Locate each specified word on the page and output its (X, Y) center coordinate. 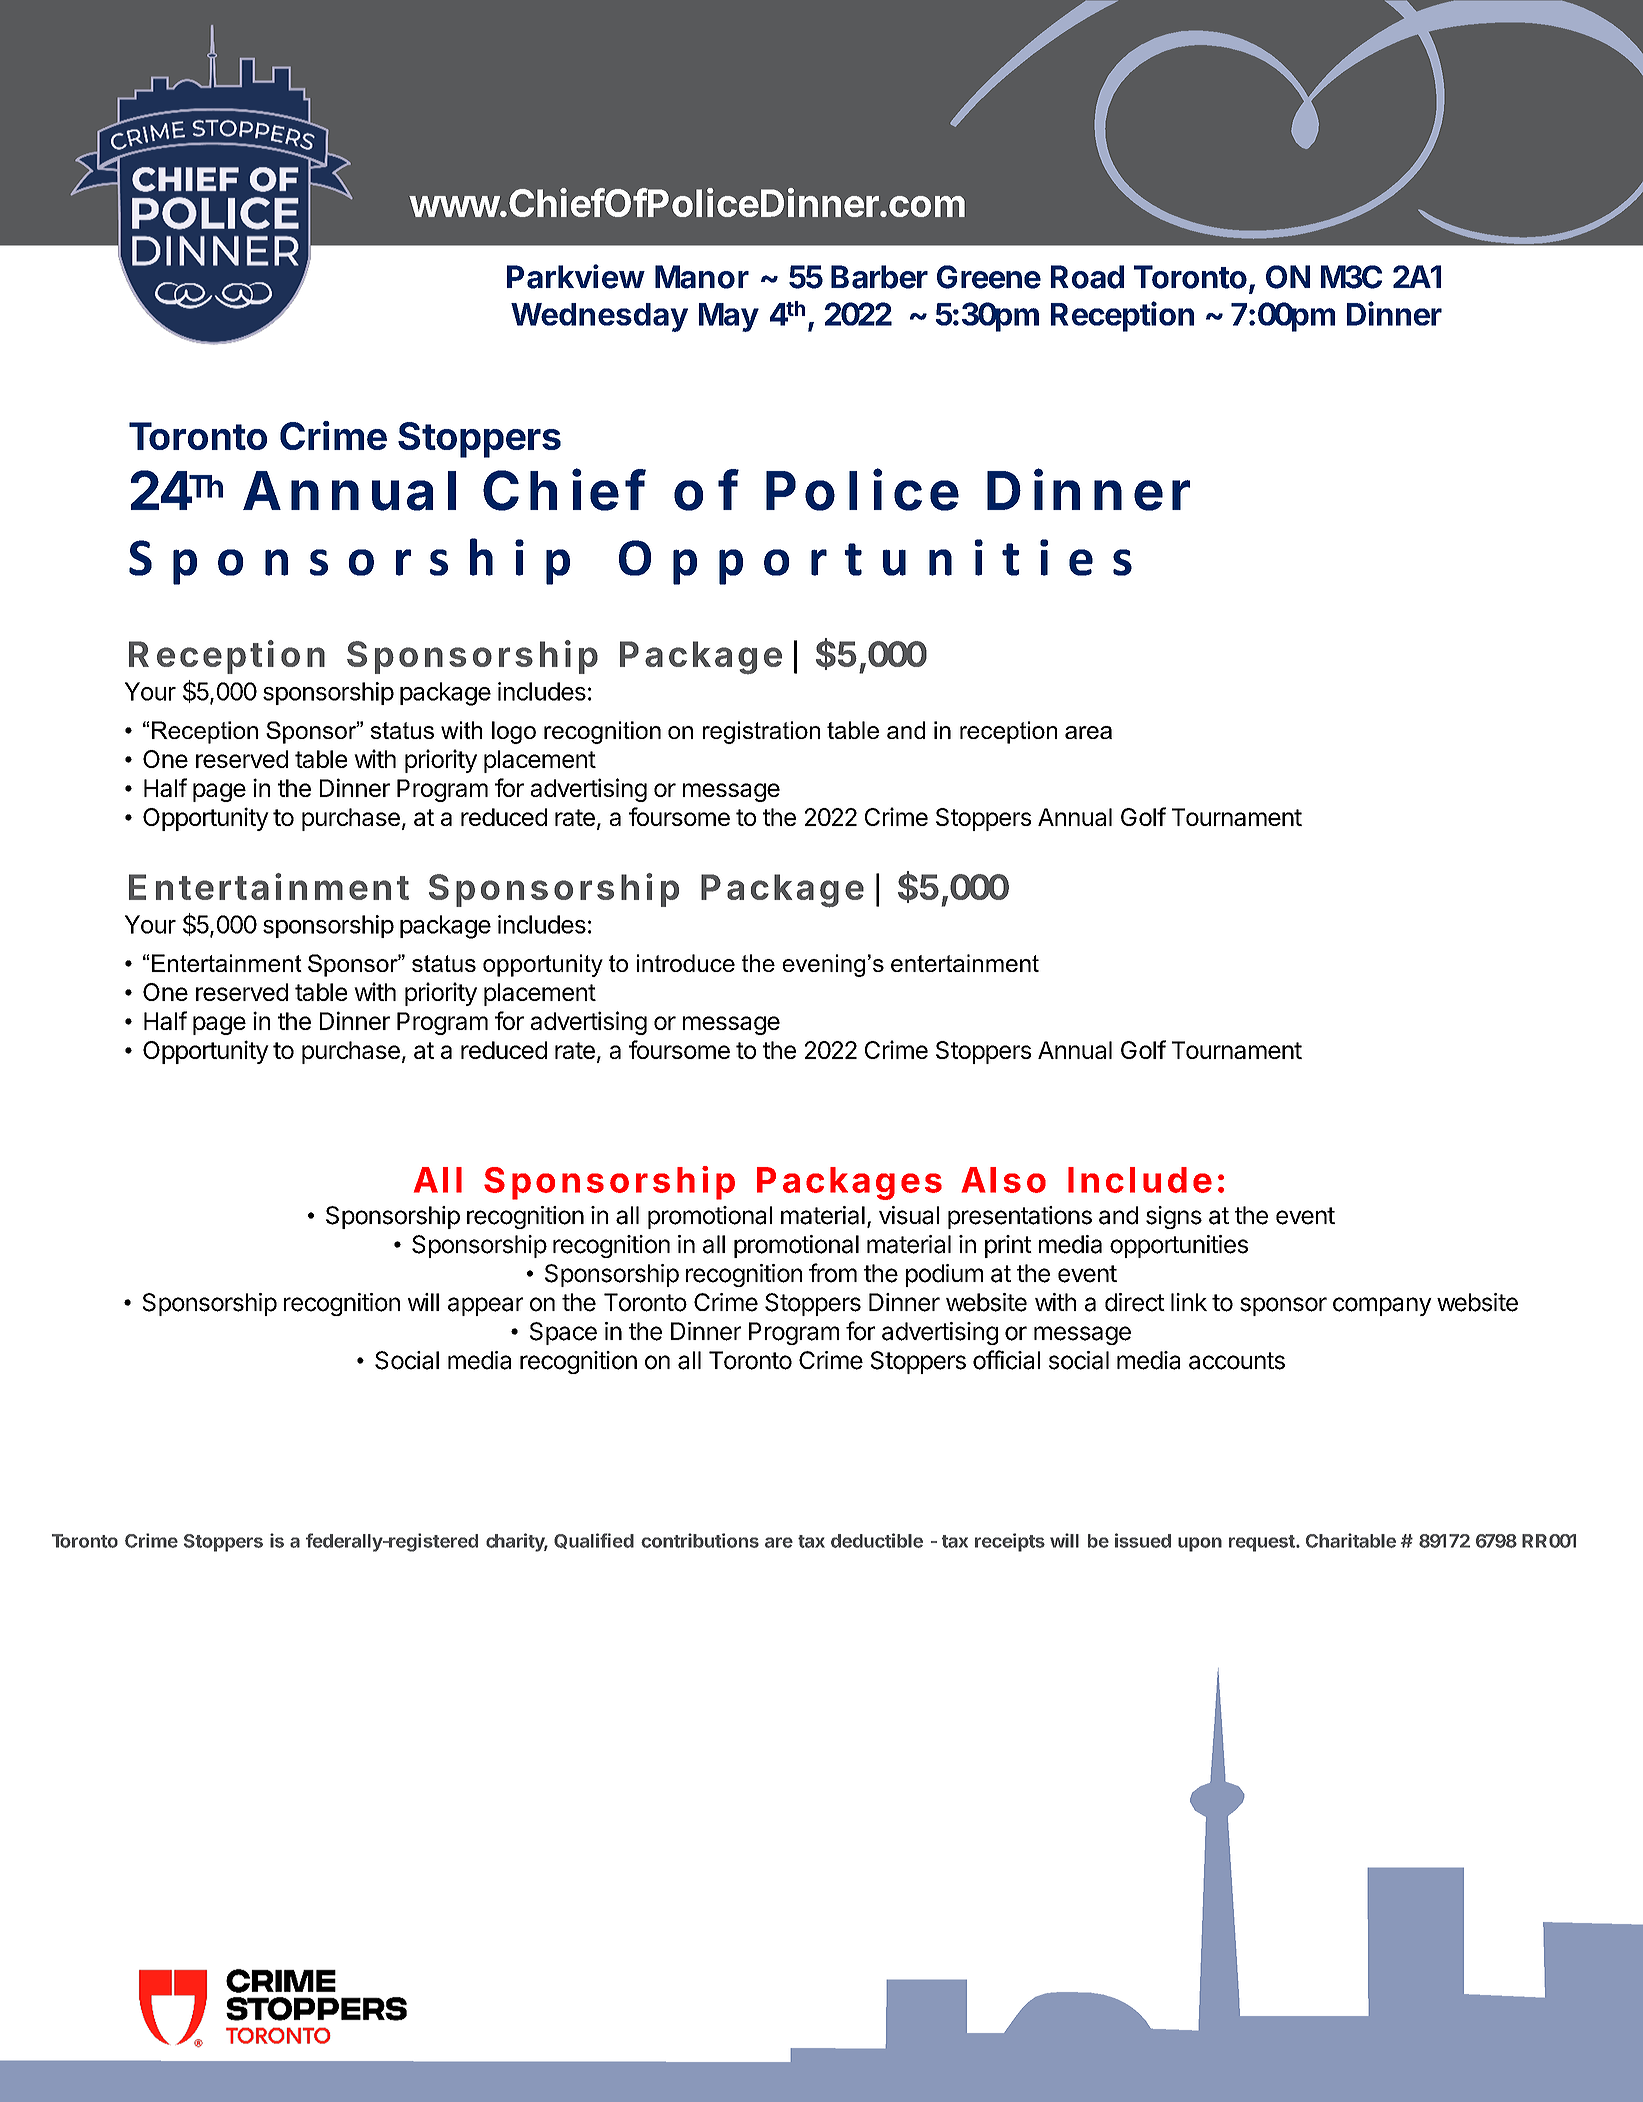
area (1088, 732)
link (1189, 1302)
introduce (686, 963)
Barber (879, 277)
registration (761, 732)
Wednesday (599, 317)
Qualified (594, 1541)
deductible (877, 1540)
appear (485, 1306)
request (1263, 1543)
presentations (1020, 1217)
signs (1174, 1217)
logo (514, 732)
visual (909, 1215)
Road (1087, 277)
